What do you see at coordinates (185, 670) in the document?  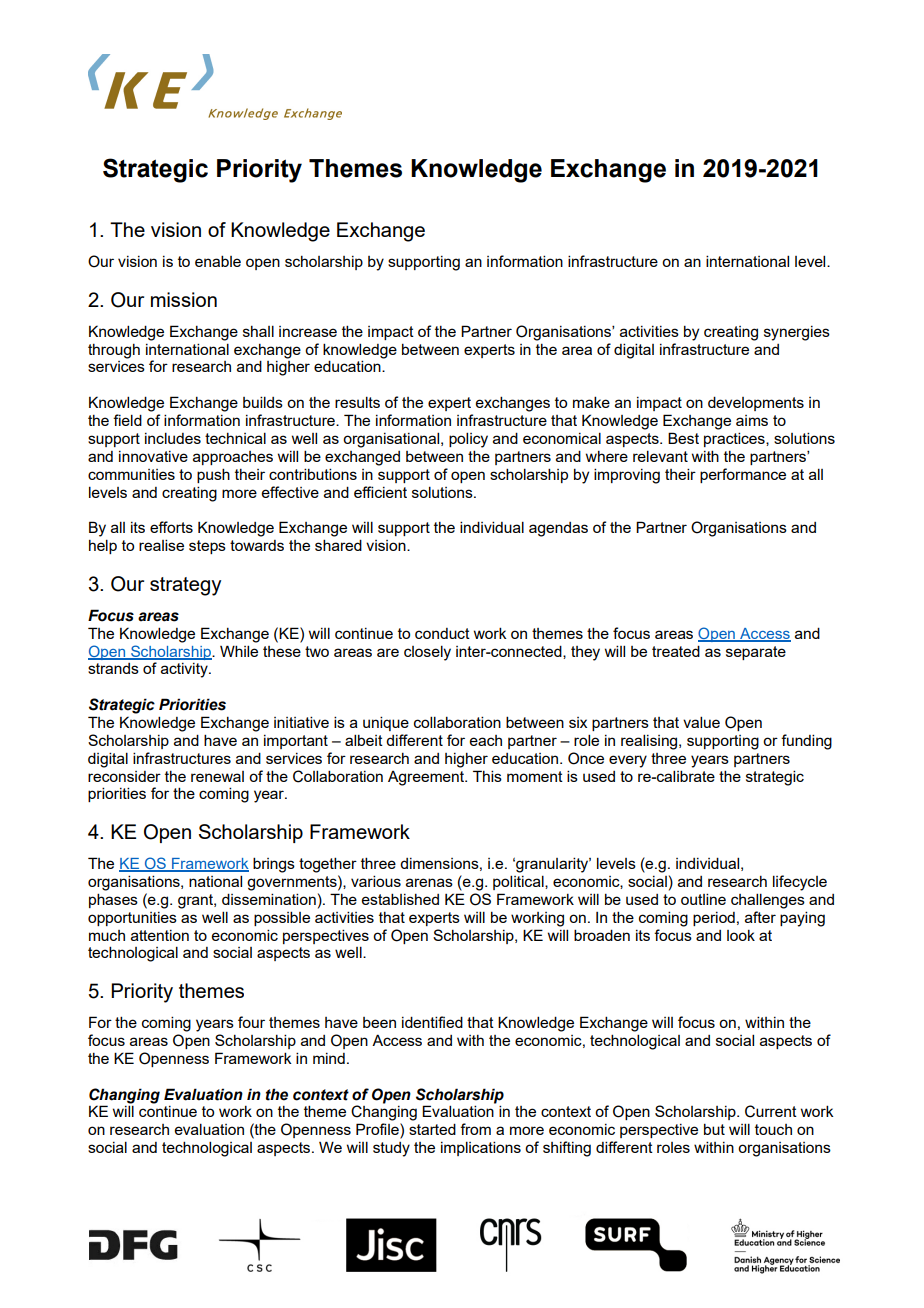 I see `activity` at bounding box center [185, 670].
